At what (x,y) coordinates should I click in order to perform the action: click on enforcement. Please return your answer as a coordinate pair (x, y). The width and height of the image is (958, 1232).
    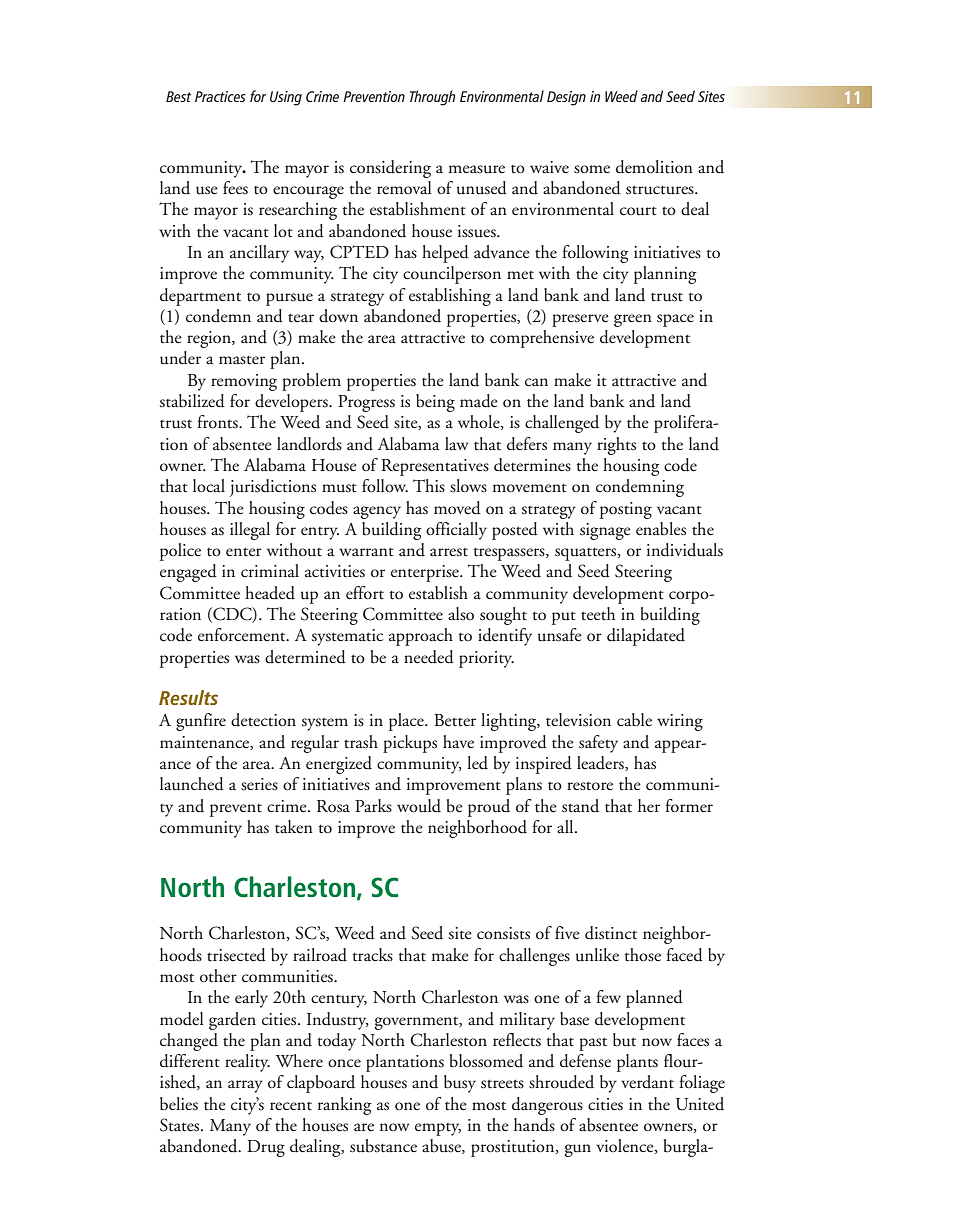
    Looking at the image, I should click on (243, 635).
